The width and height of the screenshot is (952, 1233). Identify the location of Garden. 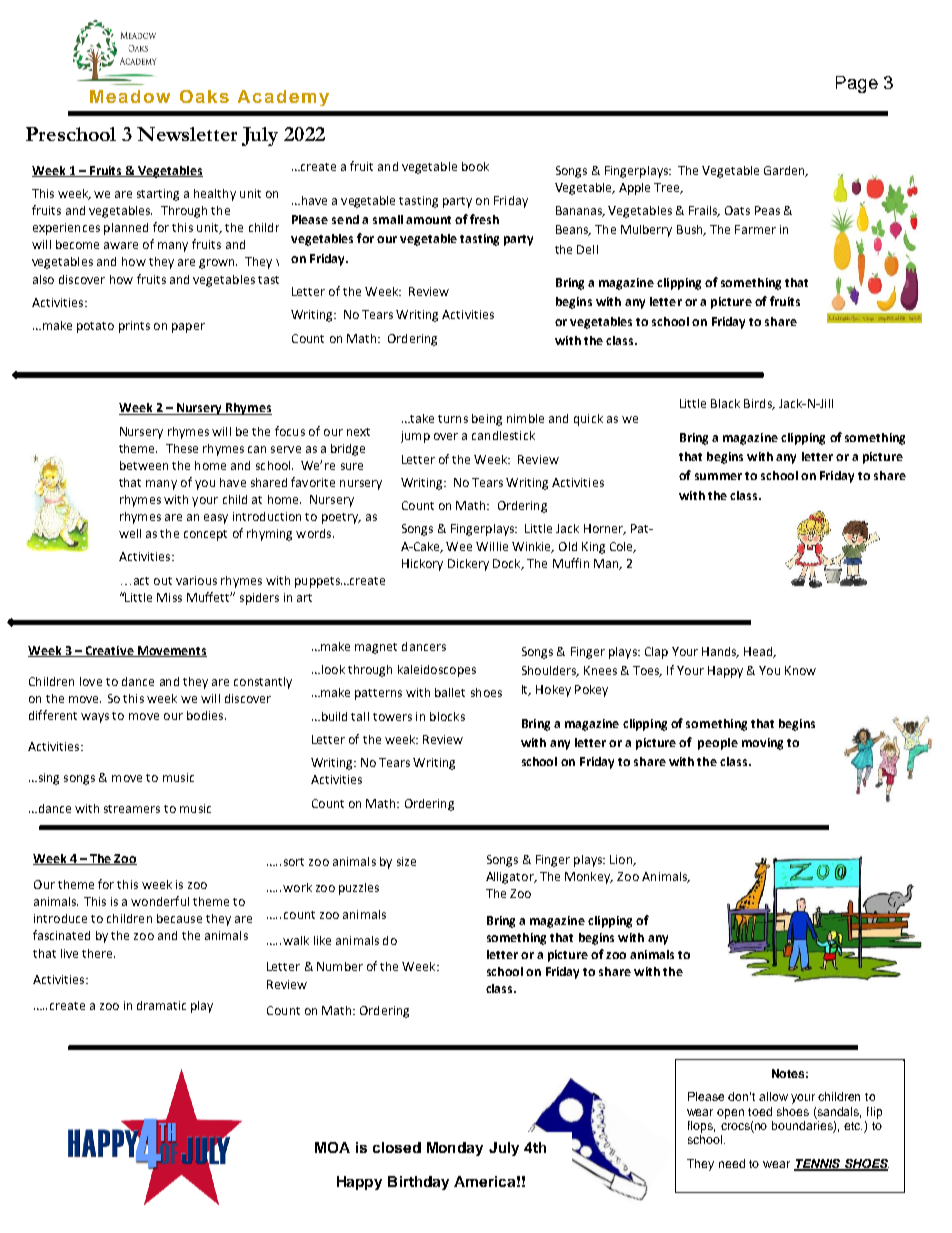
(785, 171).
